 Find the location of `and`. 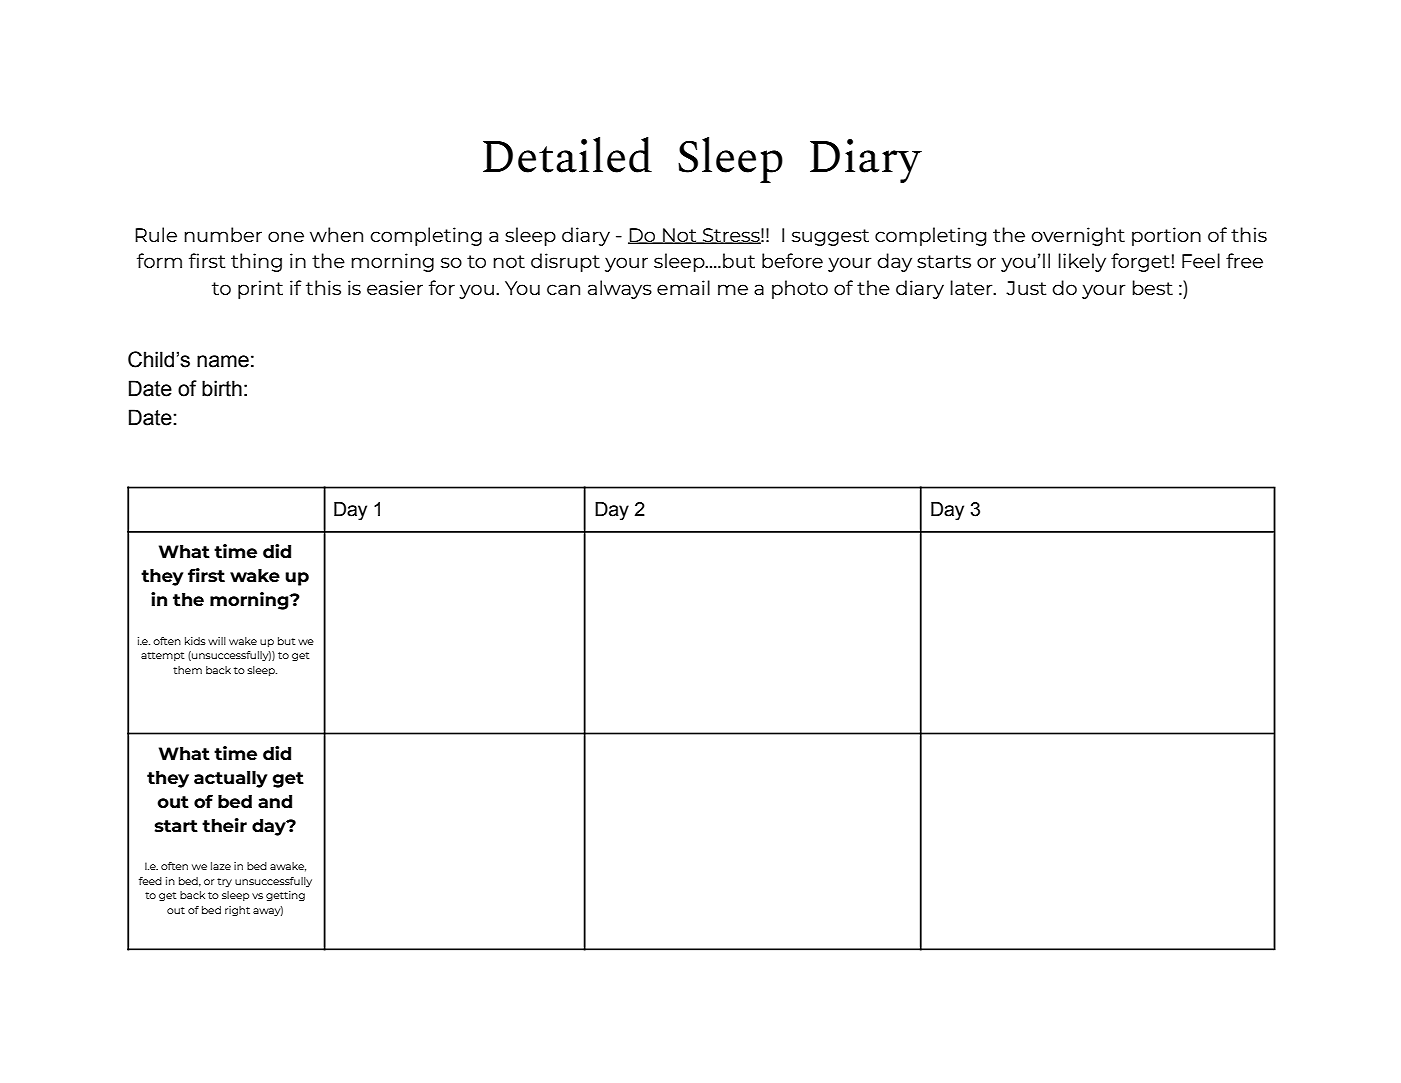

and is located at coordinates (275, 801).
